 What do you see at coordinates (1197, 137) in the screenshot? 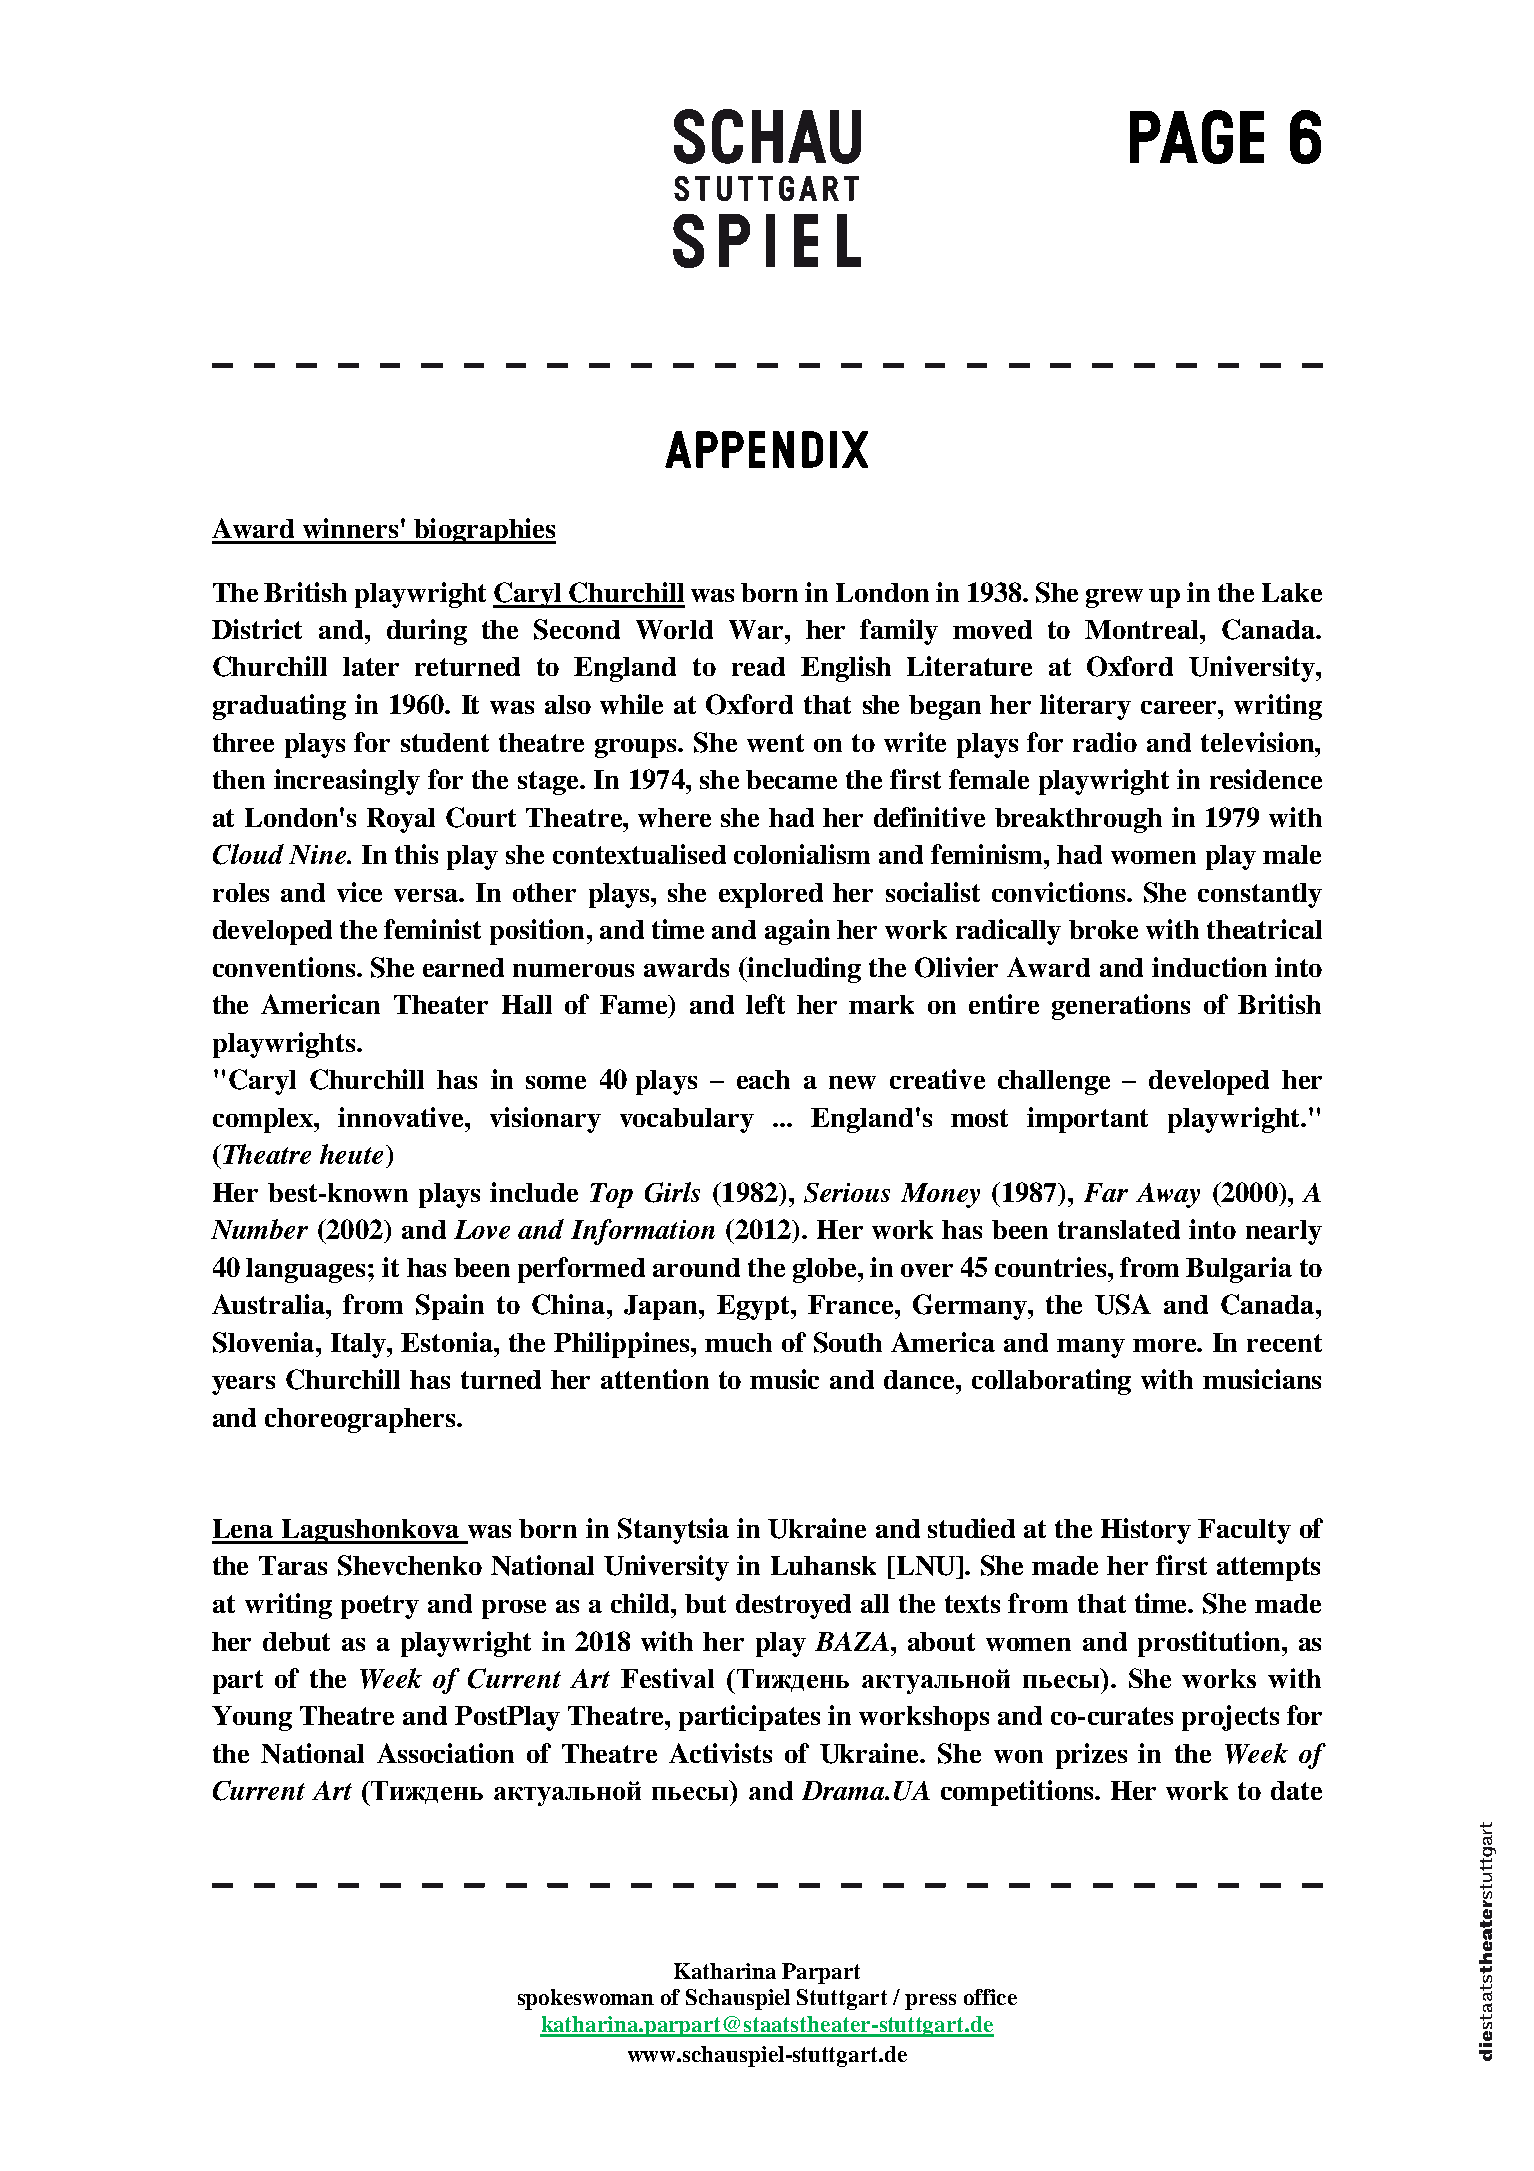
I see `PAGE` at bounding box center [1197, 137].
